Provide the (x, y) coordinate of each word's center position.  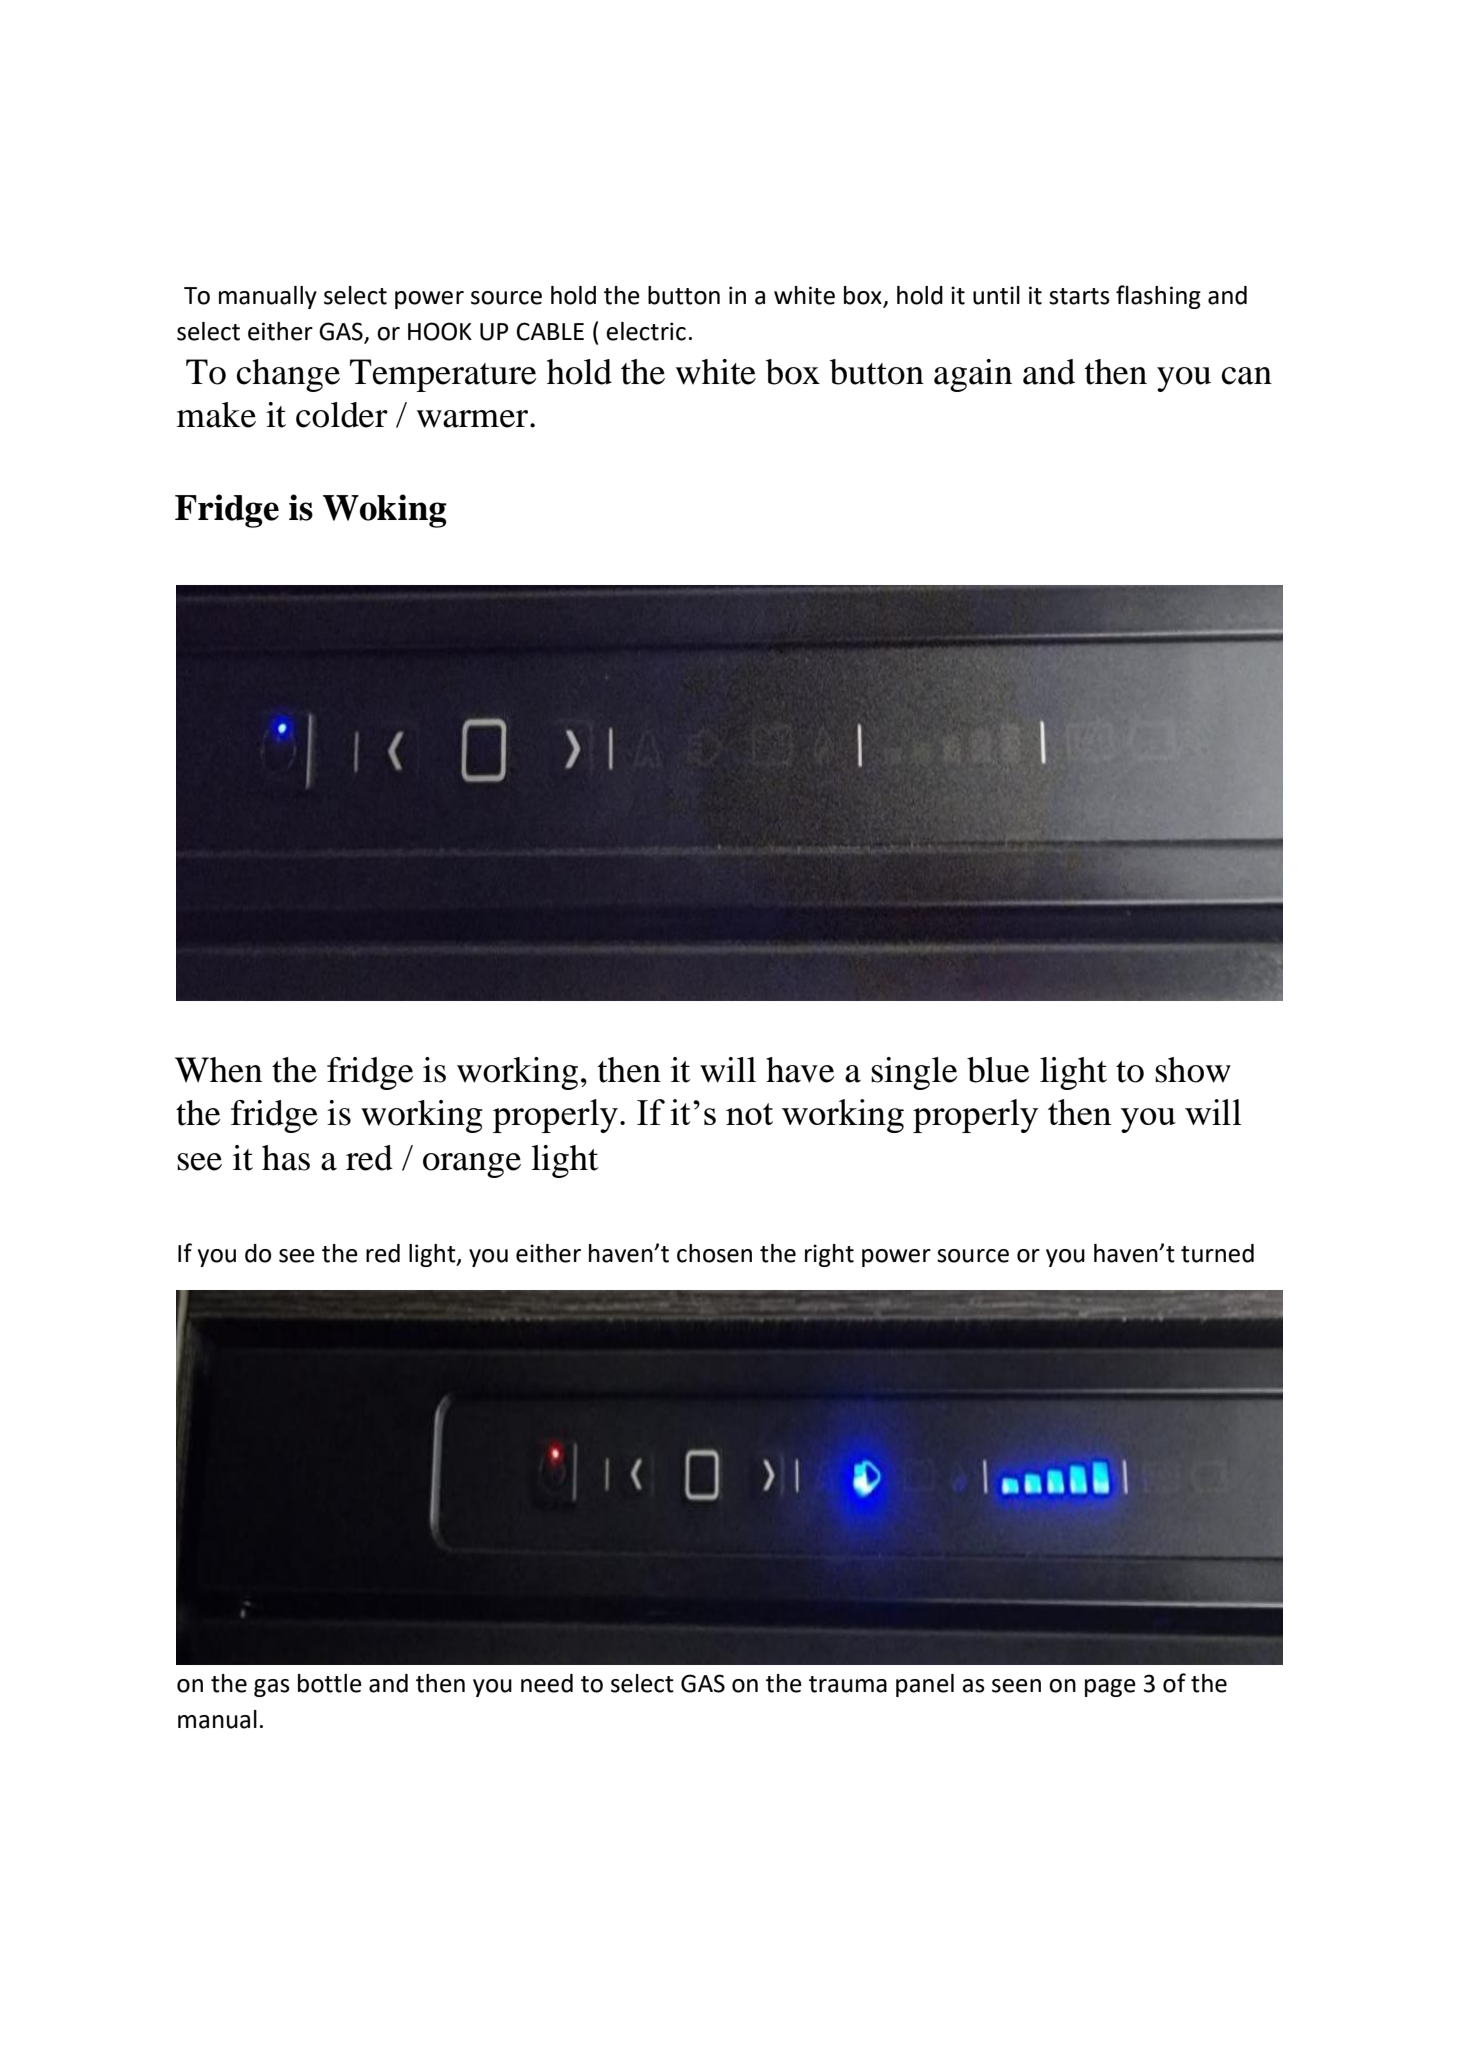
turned (1217, 1253)
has (286, 1158)
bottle (330, 1683)
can (1247, 376)
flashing (1158, 297)
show (1193, 1070)
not (749, 1114)
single (914, 1073)
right (829, 1255)
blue (998, 1070)
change (288, 375)
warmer (474, 419)
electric (646, 331)
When (218, 1070)
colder (342, 415)
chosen (714, 1253)
